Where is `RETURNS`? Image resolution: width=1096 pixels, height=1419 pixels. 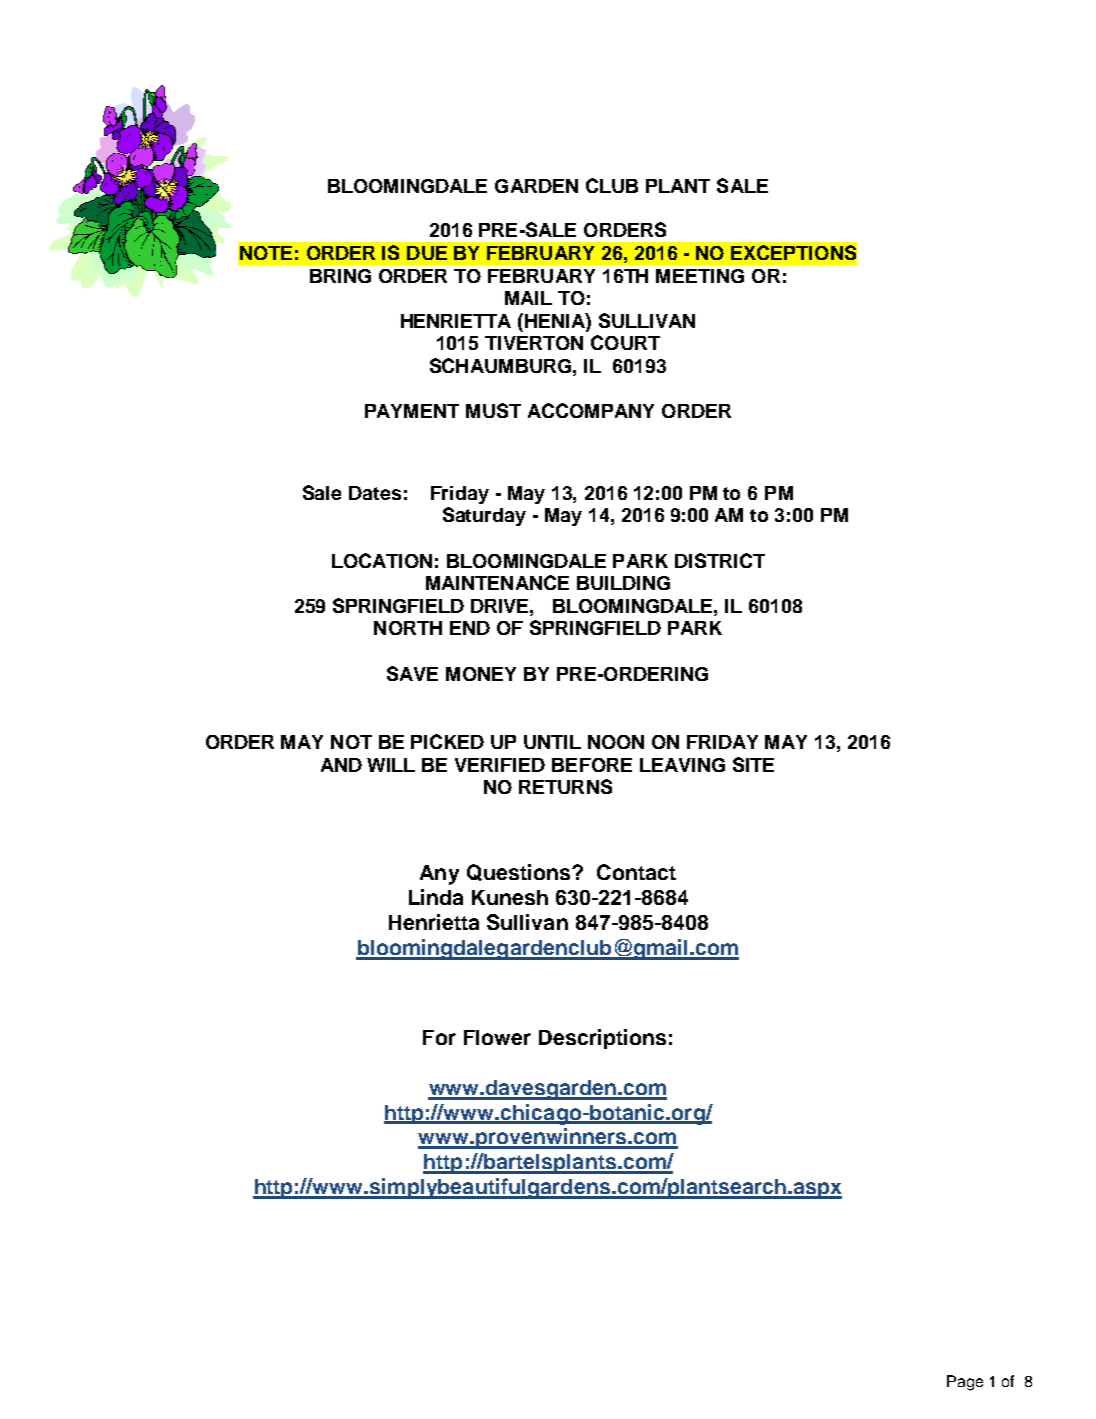 RETURNS is located at coordinates (565, 786).
